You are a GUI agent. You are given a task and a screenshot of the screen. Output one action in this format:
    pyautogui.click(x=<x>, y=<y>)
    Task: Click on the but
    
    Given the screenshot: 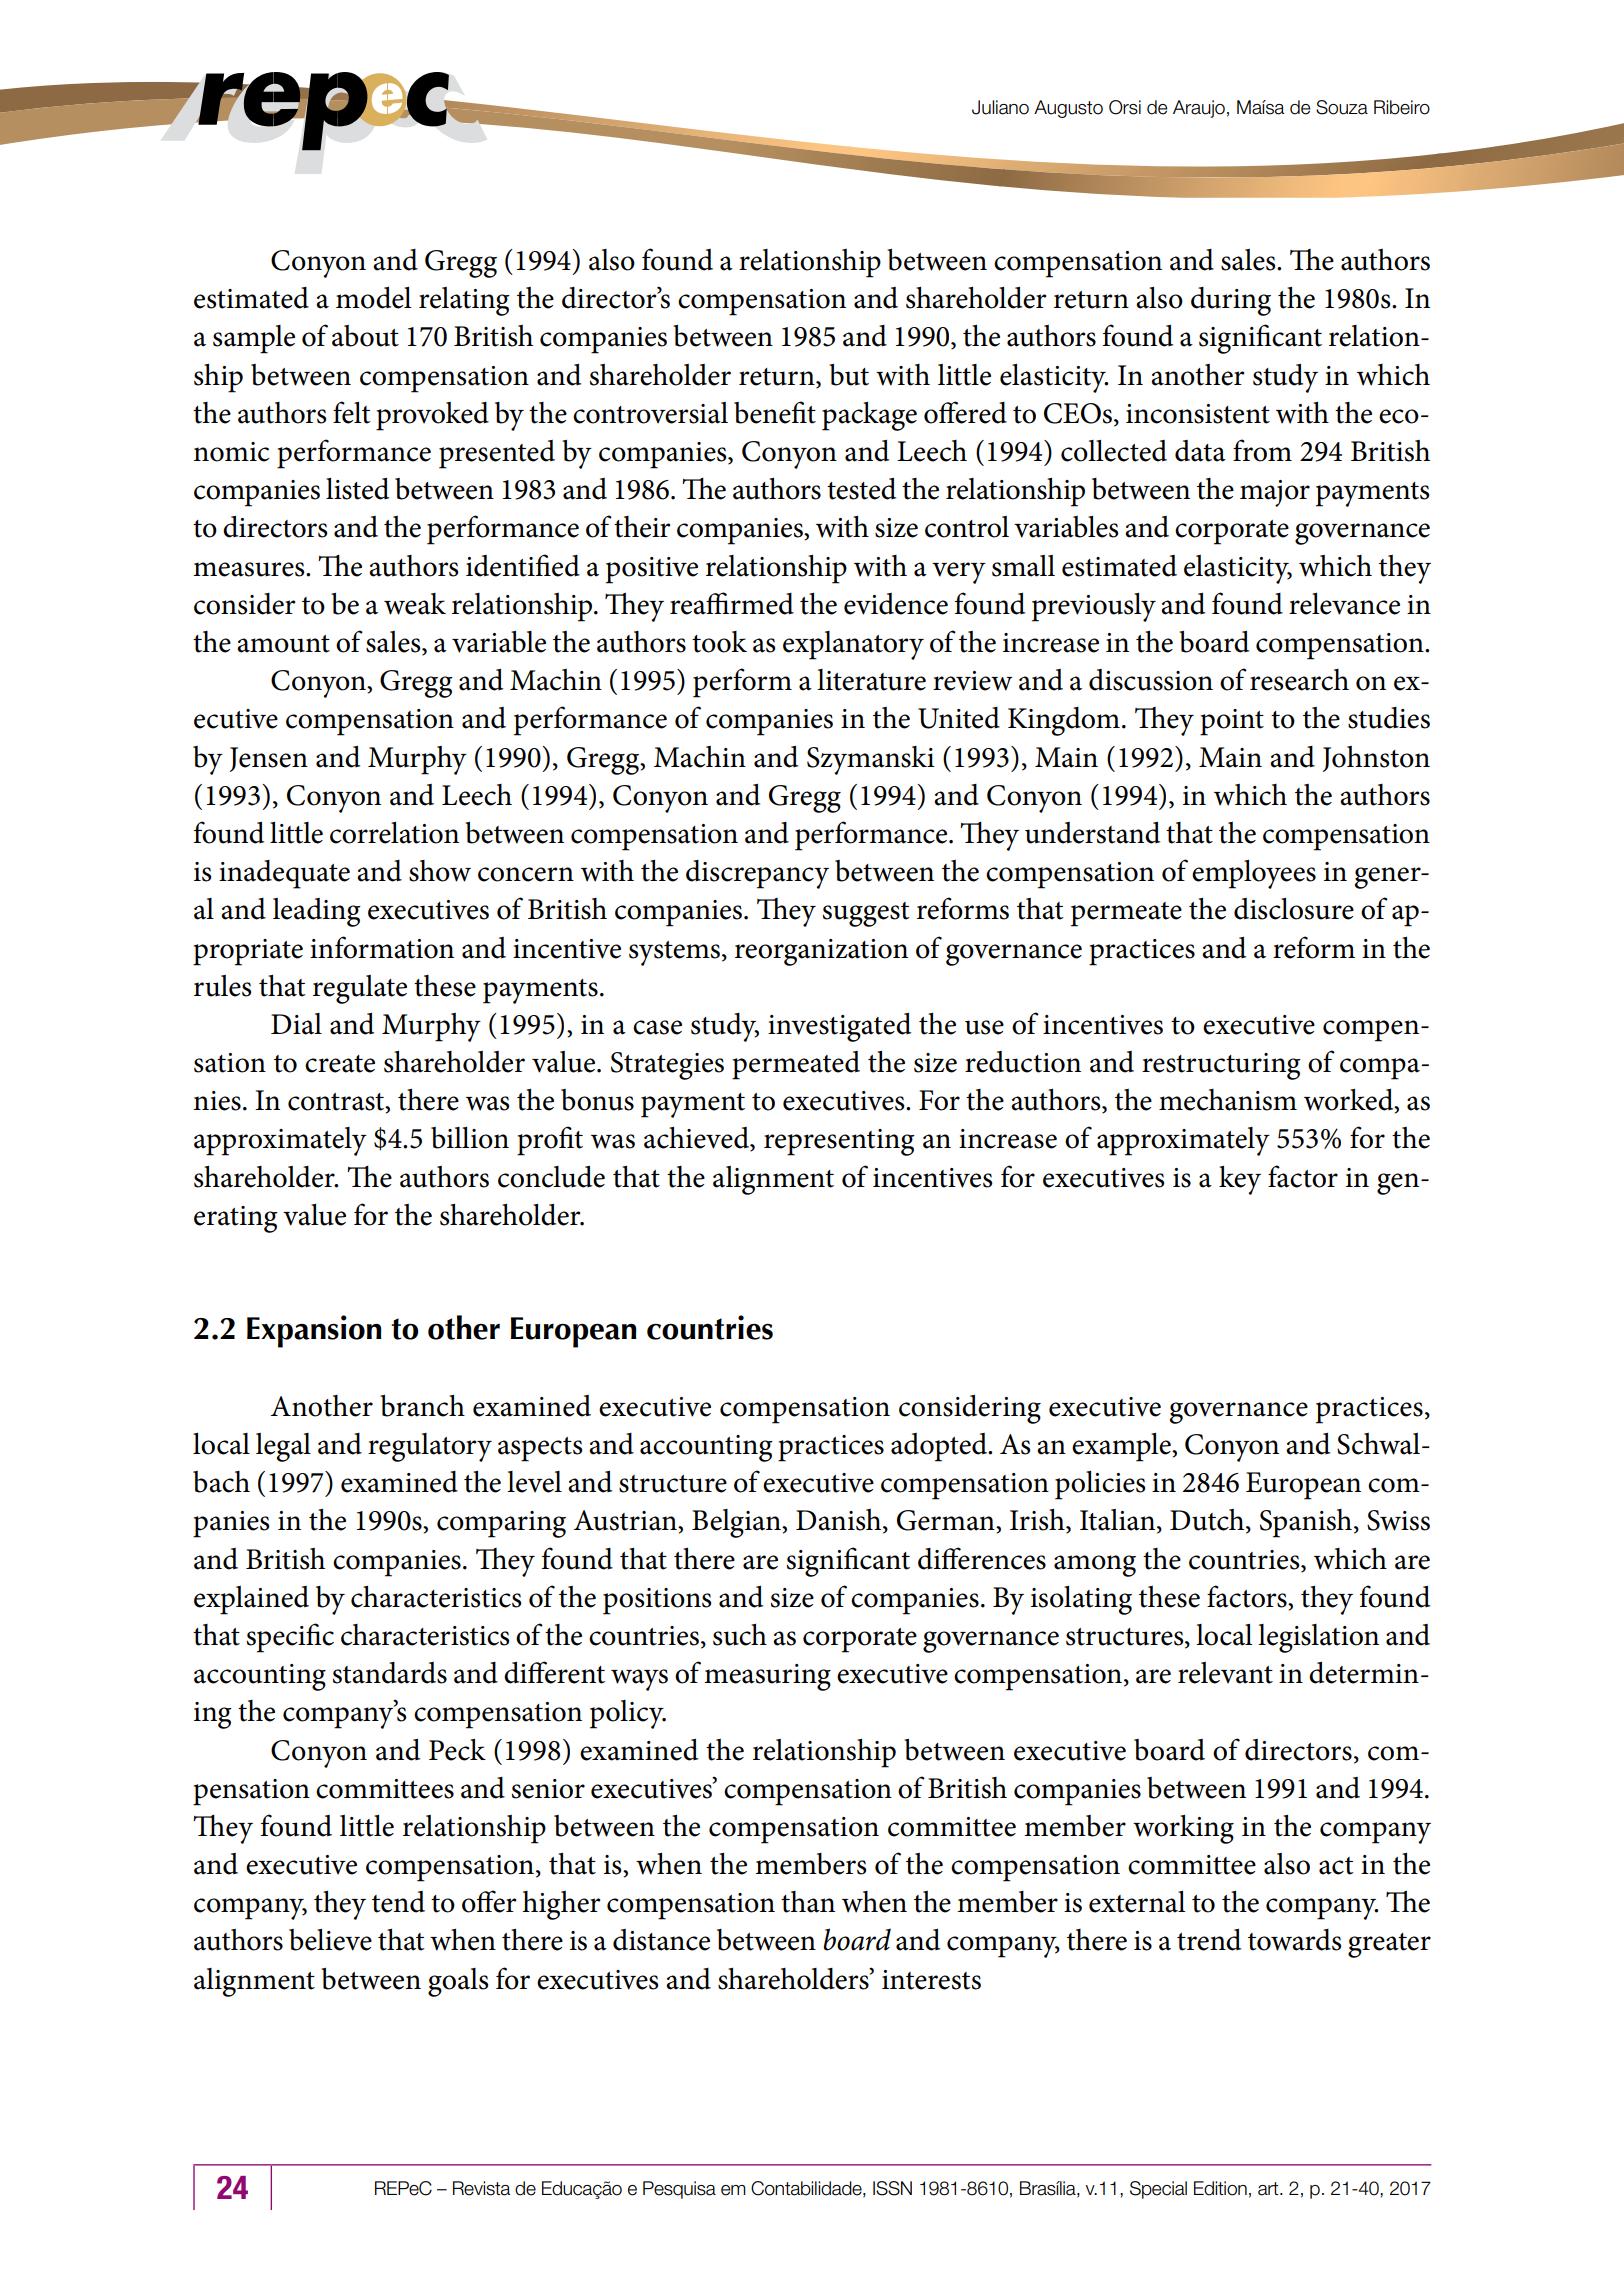 What is the action you would take?
    pyautogui.click(x=849, y=375)
